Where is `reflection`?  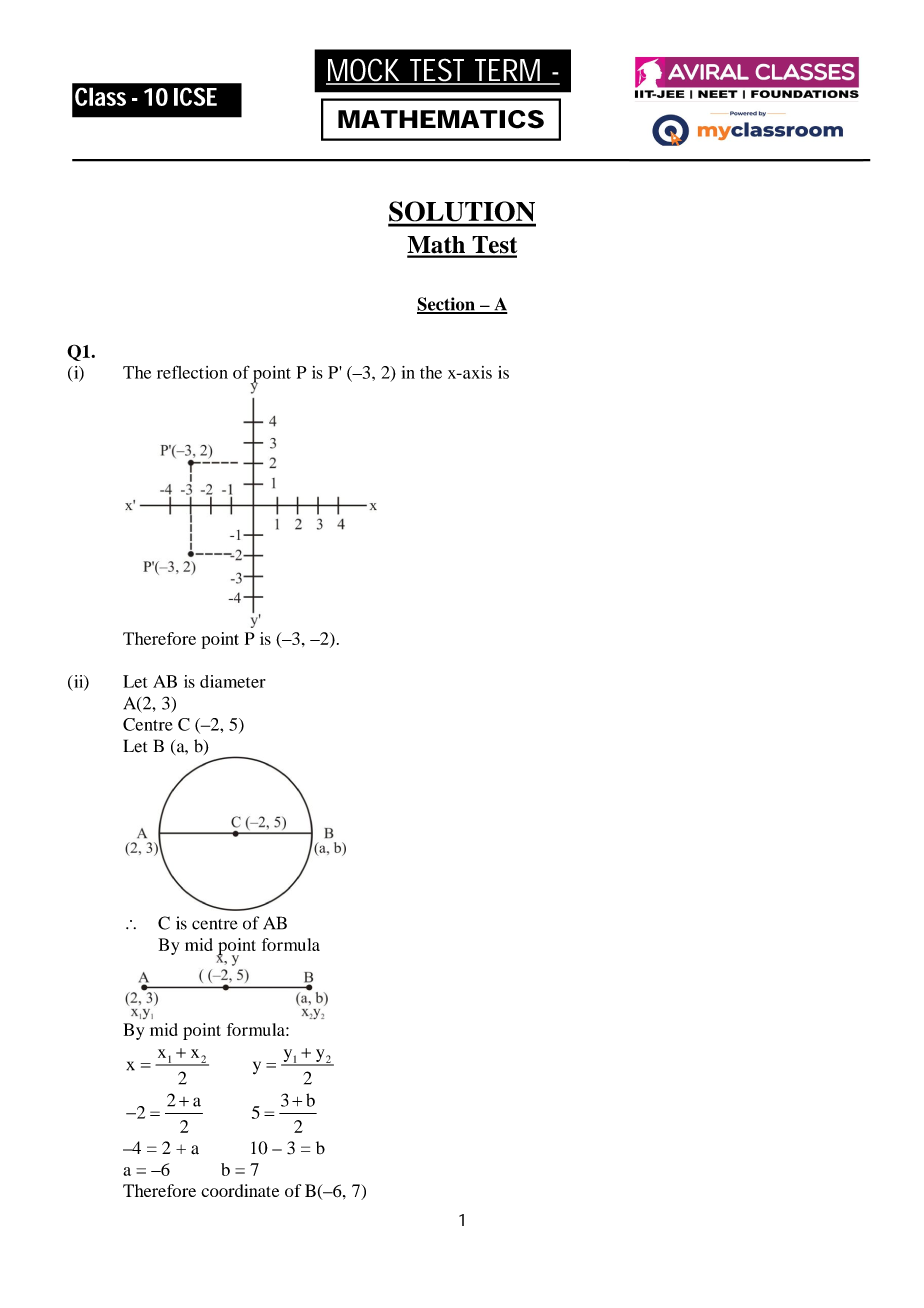 reflection is located at coordinates (192, 372).
